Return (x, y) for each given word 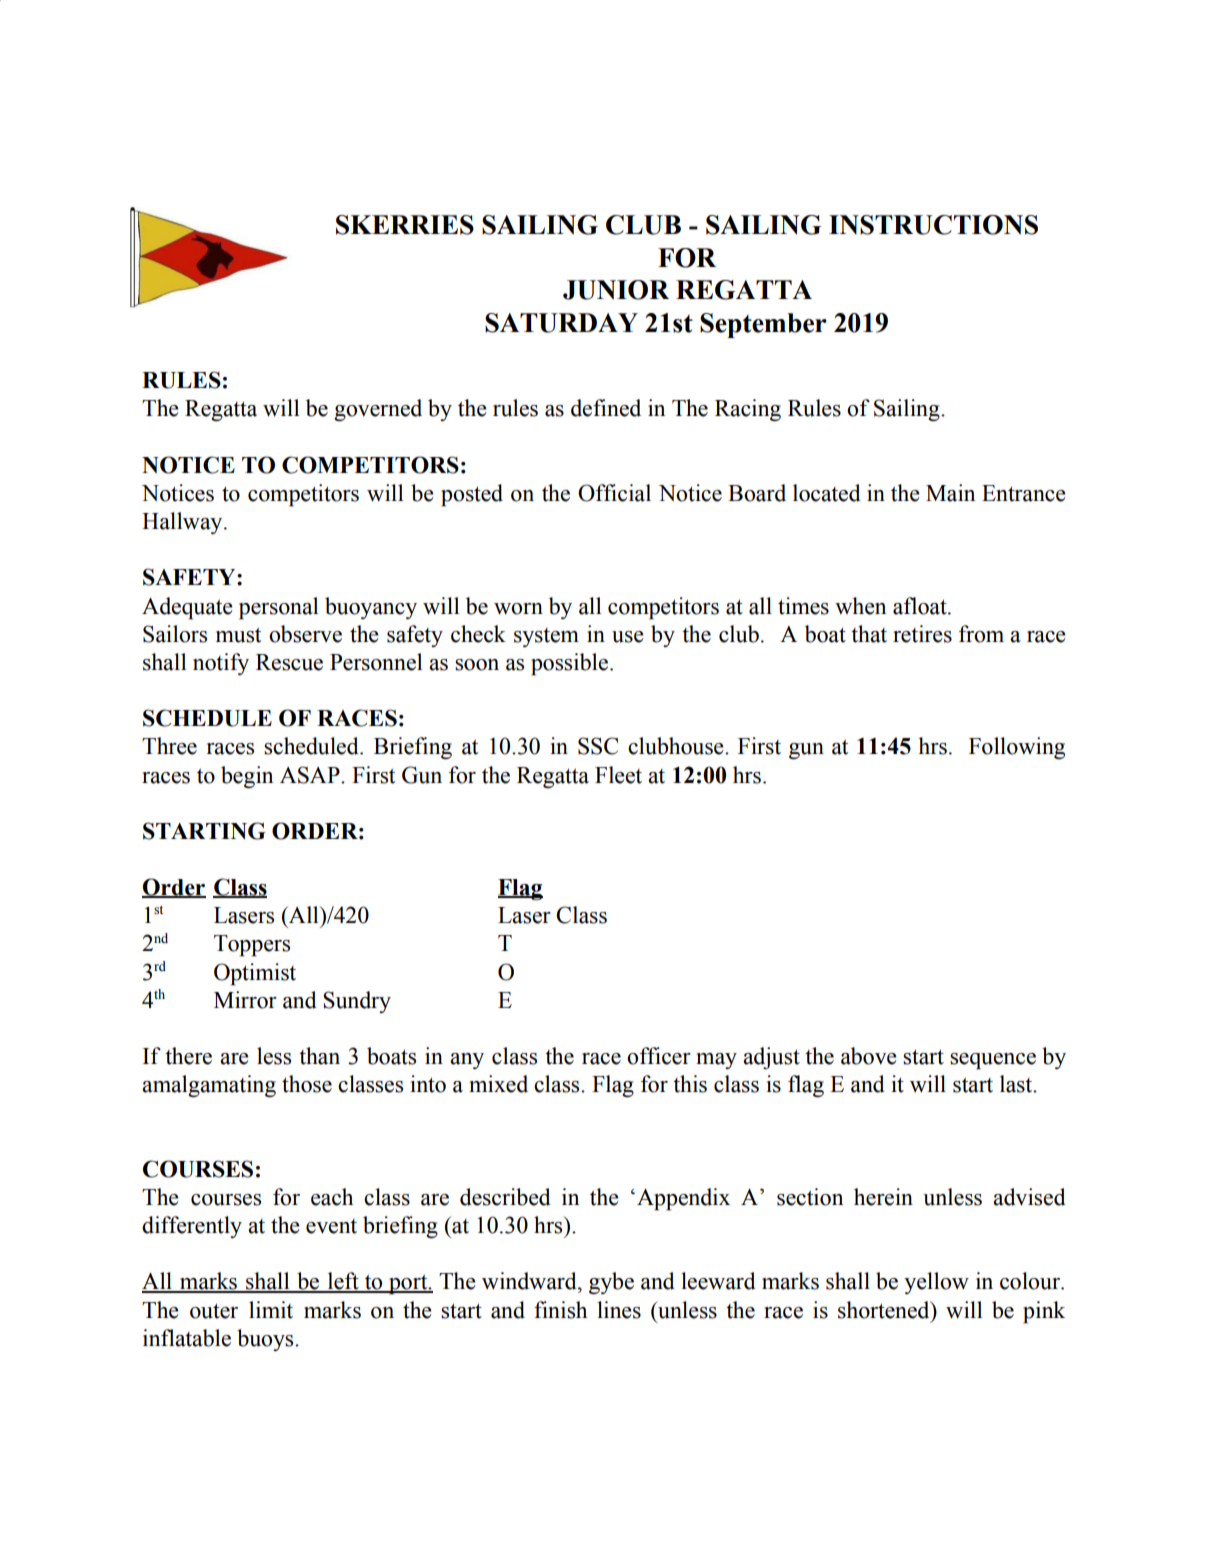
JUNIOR (616, 290)
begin (247, 777)
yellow (936, 1283)
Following (1017, 748)
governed (378, 410)
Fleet (618, 775)
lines (619, 1310)
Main (950, 493)
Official (614, 493)
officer (659, 1056)
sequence (993, 1061)
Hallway (183, 523)
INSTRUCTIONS (933, 225)
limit (271, 1310)
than (319, 1056)
